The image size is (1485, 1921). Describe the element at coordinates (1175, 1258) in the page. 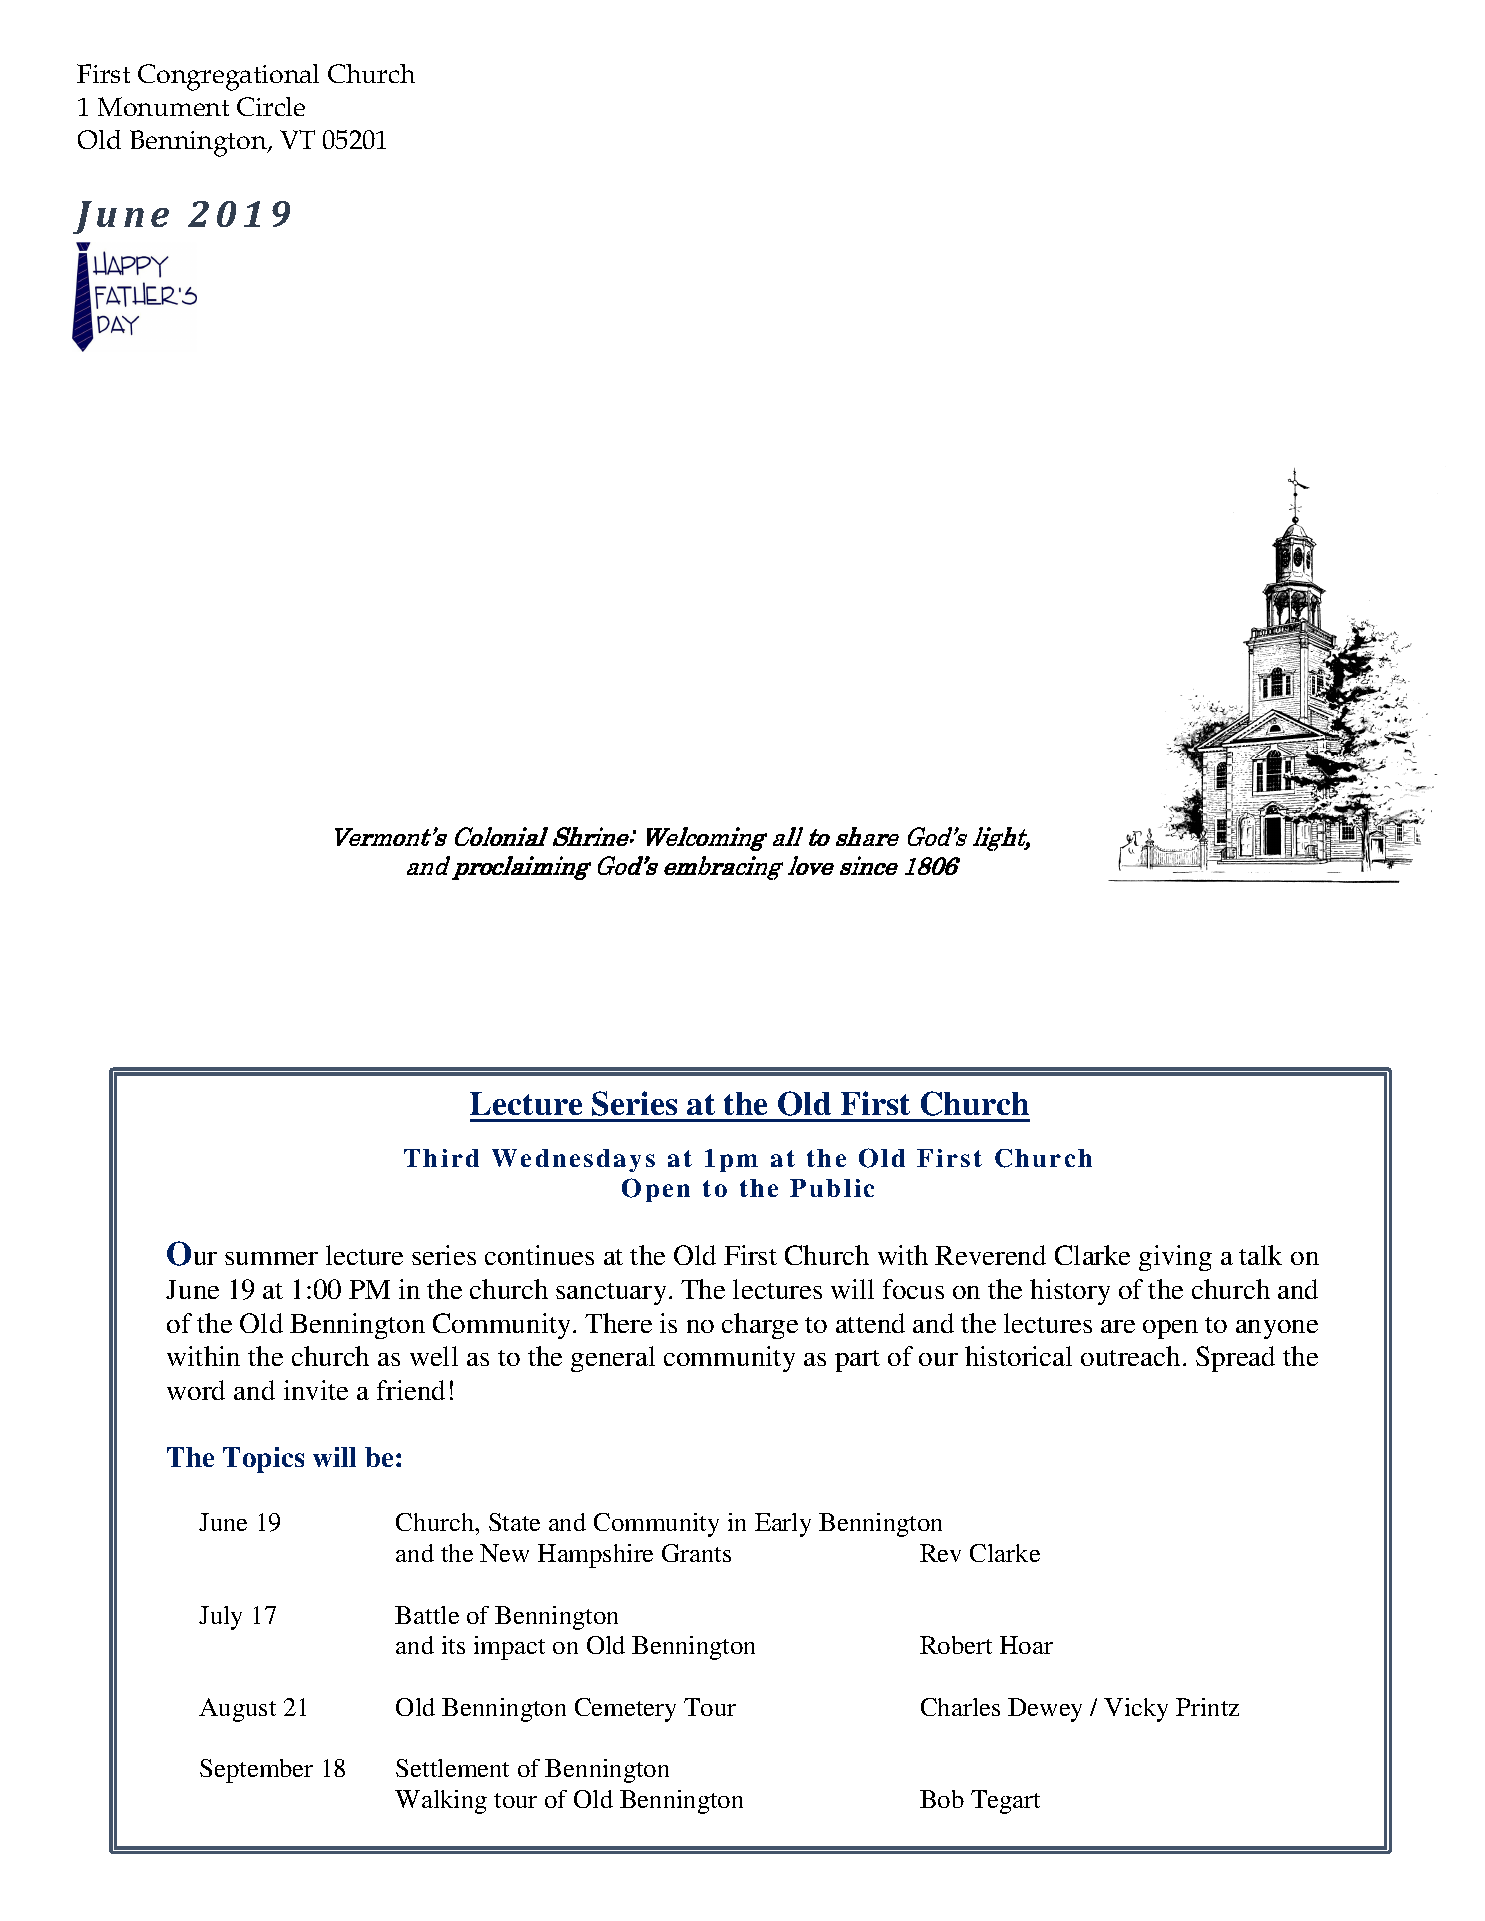

I see `giving` at that location.
